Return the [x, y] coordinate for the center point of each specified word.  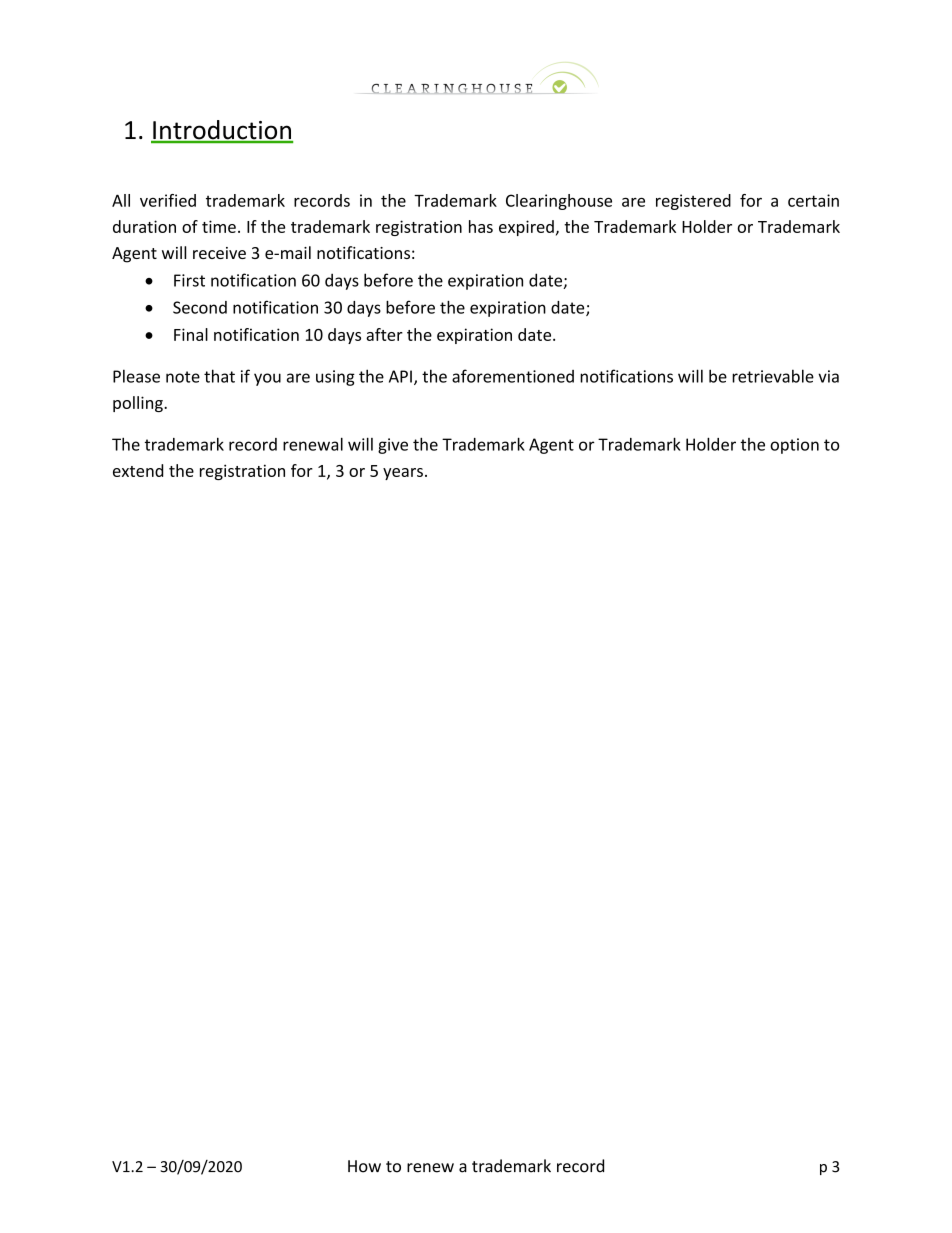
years [403, 474]
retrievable [773, 376]
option [794, 446]
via [828, 376]
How [364, 1166]
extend [138, 470]
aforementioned [513, 376]
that [219, 376]
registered [693, 202]
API [400, 376]
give [393, 446]
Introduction [222, 131]
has [481, 226]
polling [139, 404]
